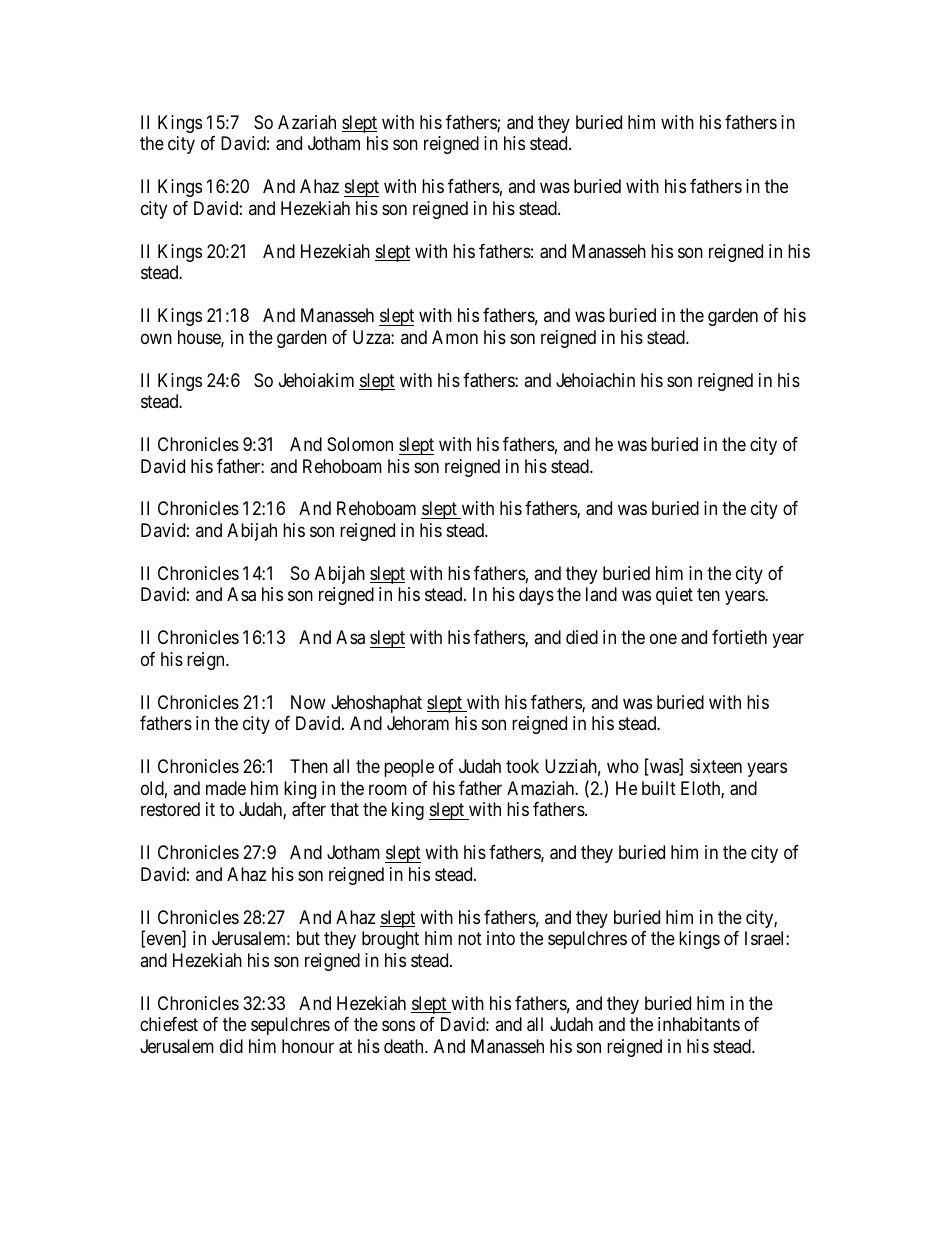 The image size is (952, 1233). Describe the element at coordinates (308, 702) in the image. I see `Now` at that location.
